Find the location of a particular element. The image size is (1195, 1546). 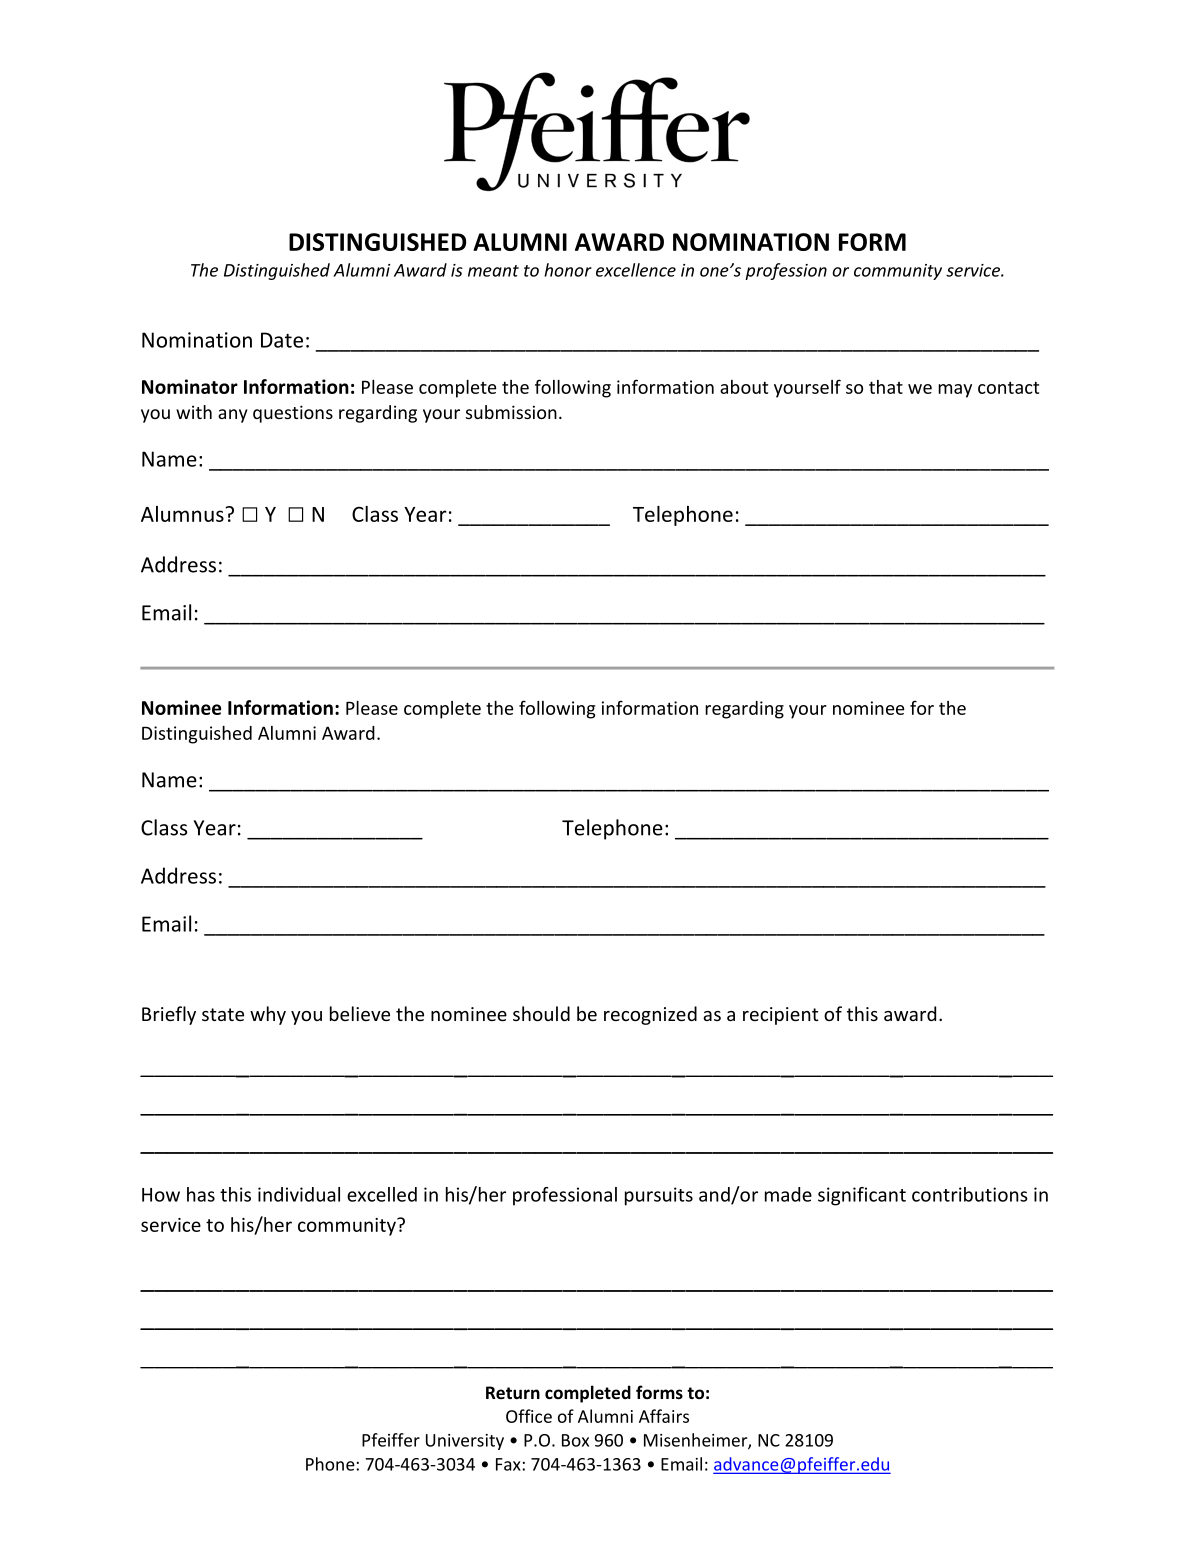

Box is located at coordinates (575, 1440).
